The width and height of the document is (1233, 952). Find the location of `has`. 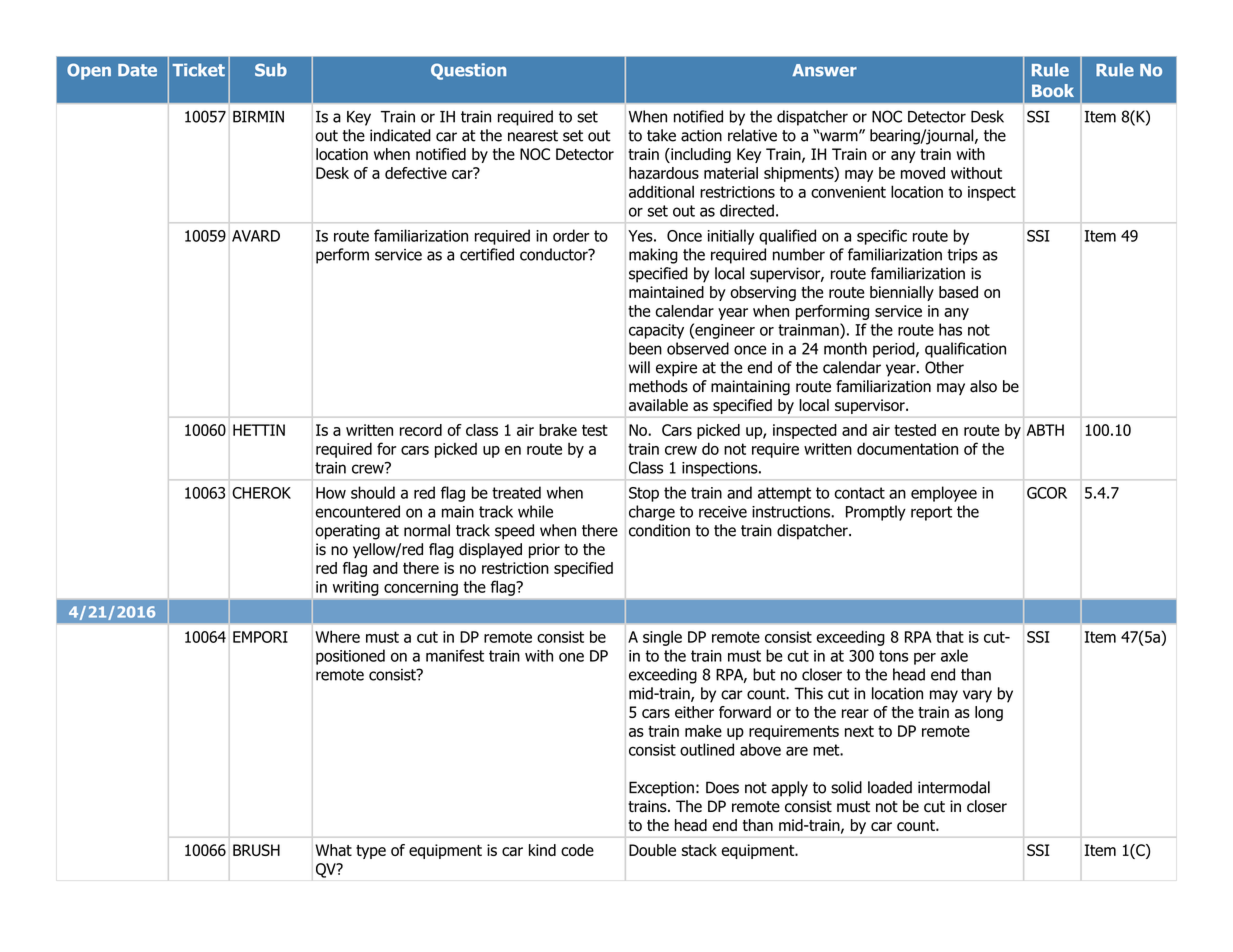

has is located at coordinates (950, 329).
